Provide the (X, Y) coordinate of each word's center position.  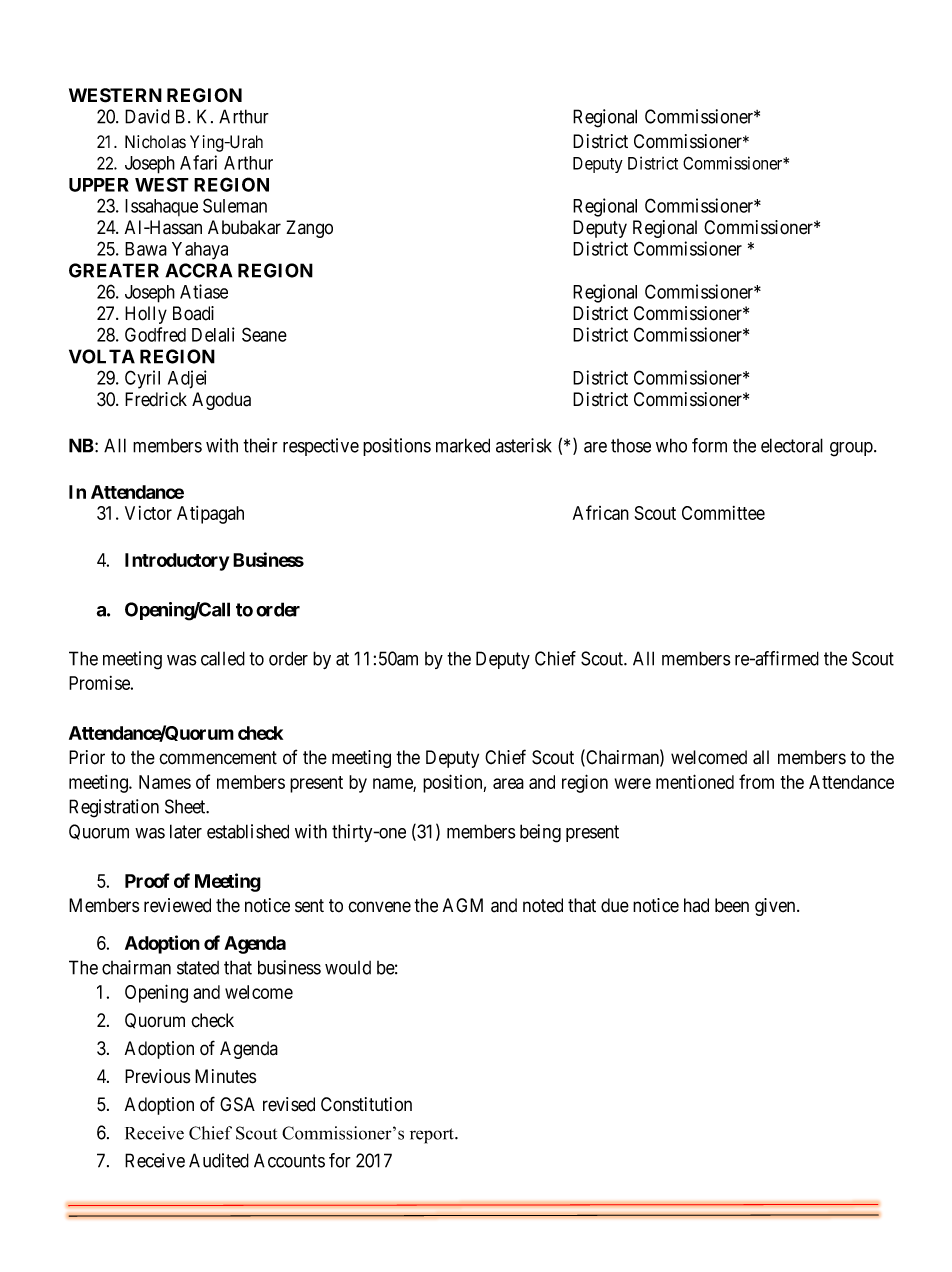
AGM (463, 905)
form (709, 445)
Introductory (177, 562)
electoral (792, 445)
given (776, 907)
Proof (147, 880)
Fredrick (156, 399)
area (508, 783)
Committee (723, 513)
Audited (219, 1160)
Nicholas (155, 142)
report (433, 1136)
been (732, 905)
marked (463, 445)
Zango (309, 229)
